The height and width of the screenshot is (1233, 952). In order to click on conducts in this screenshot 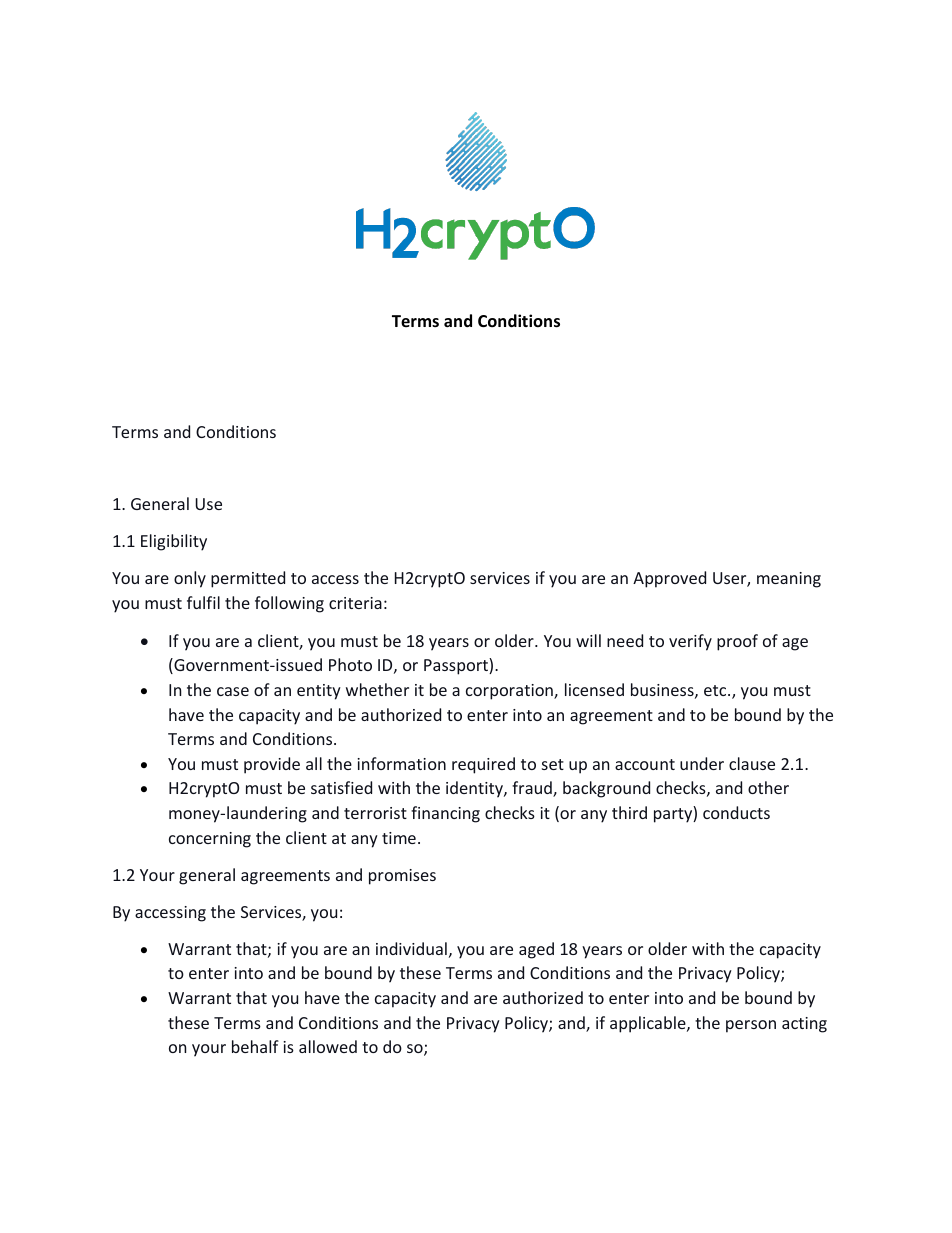, I will do `click(736, 812)`.
